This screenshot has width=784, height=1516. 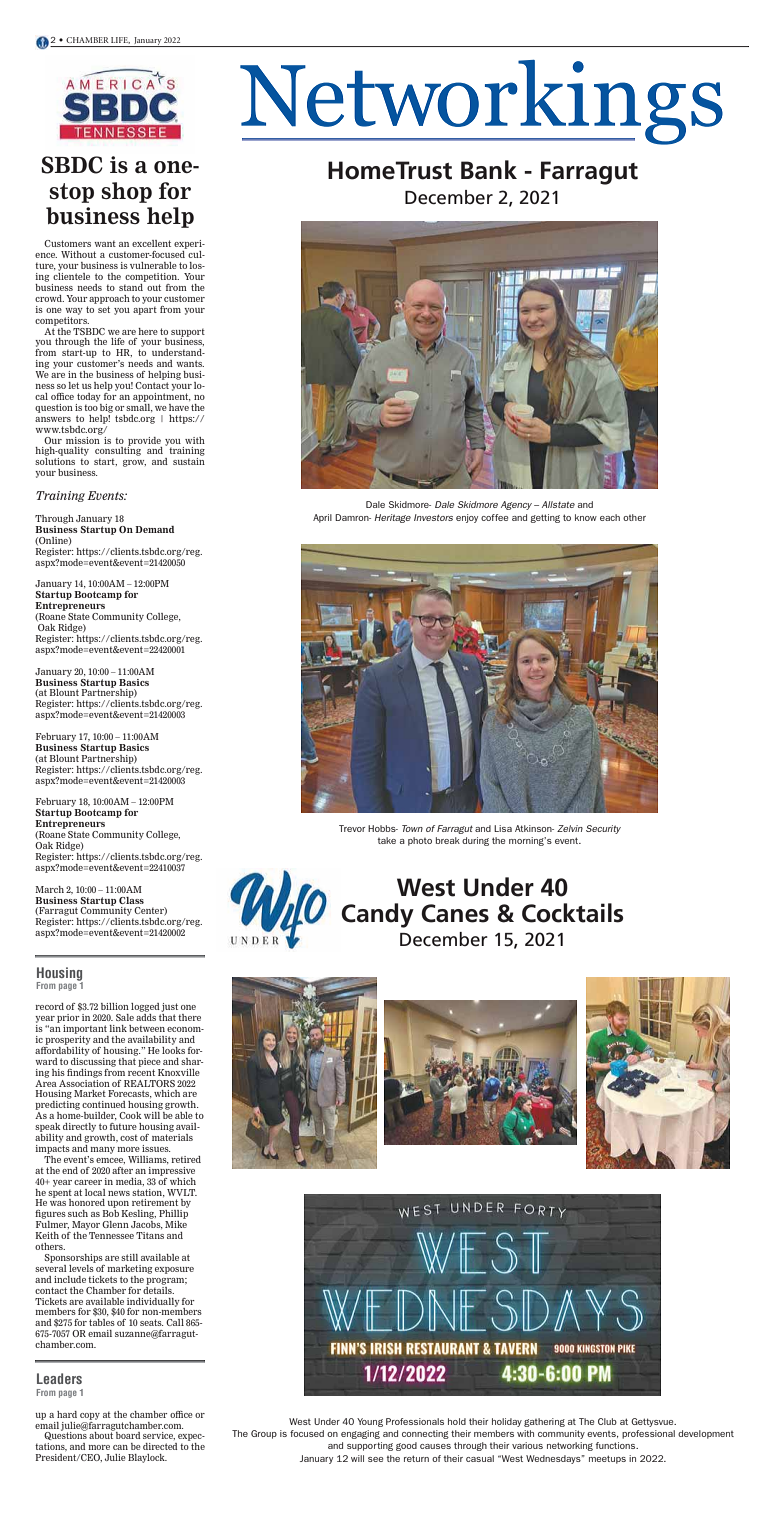 What do you see at coordinates (370, 1422) in the screenshot?
I see `Young` at bounding box center [370, 1422].
